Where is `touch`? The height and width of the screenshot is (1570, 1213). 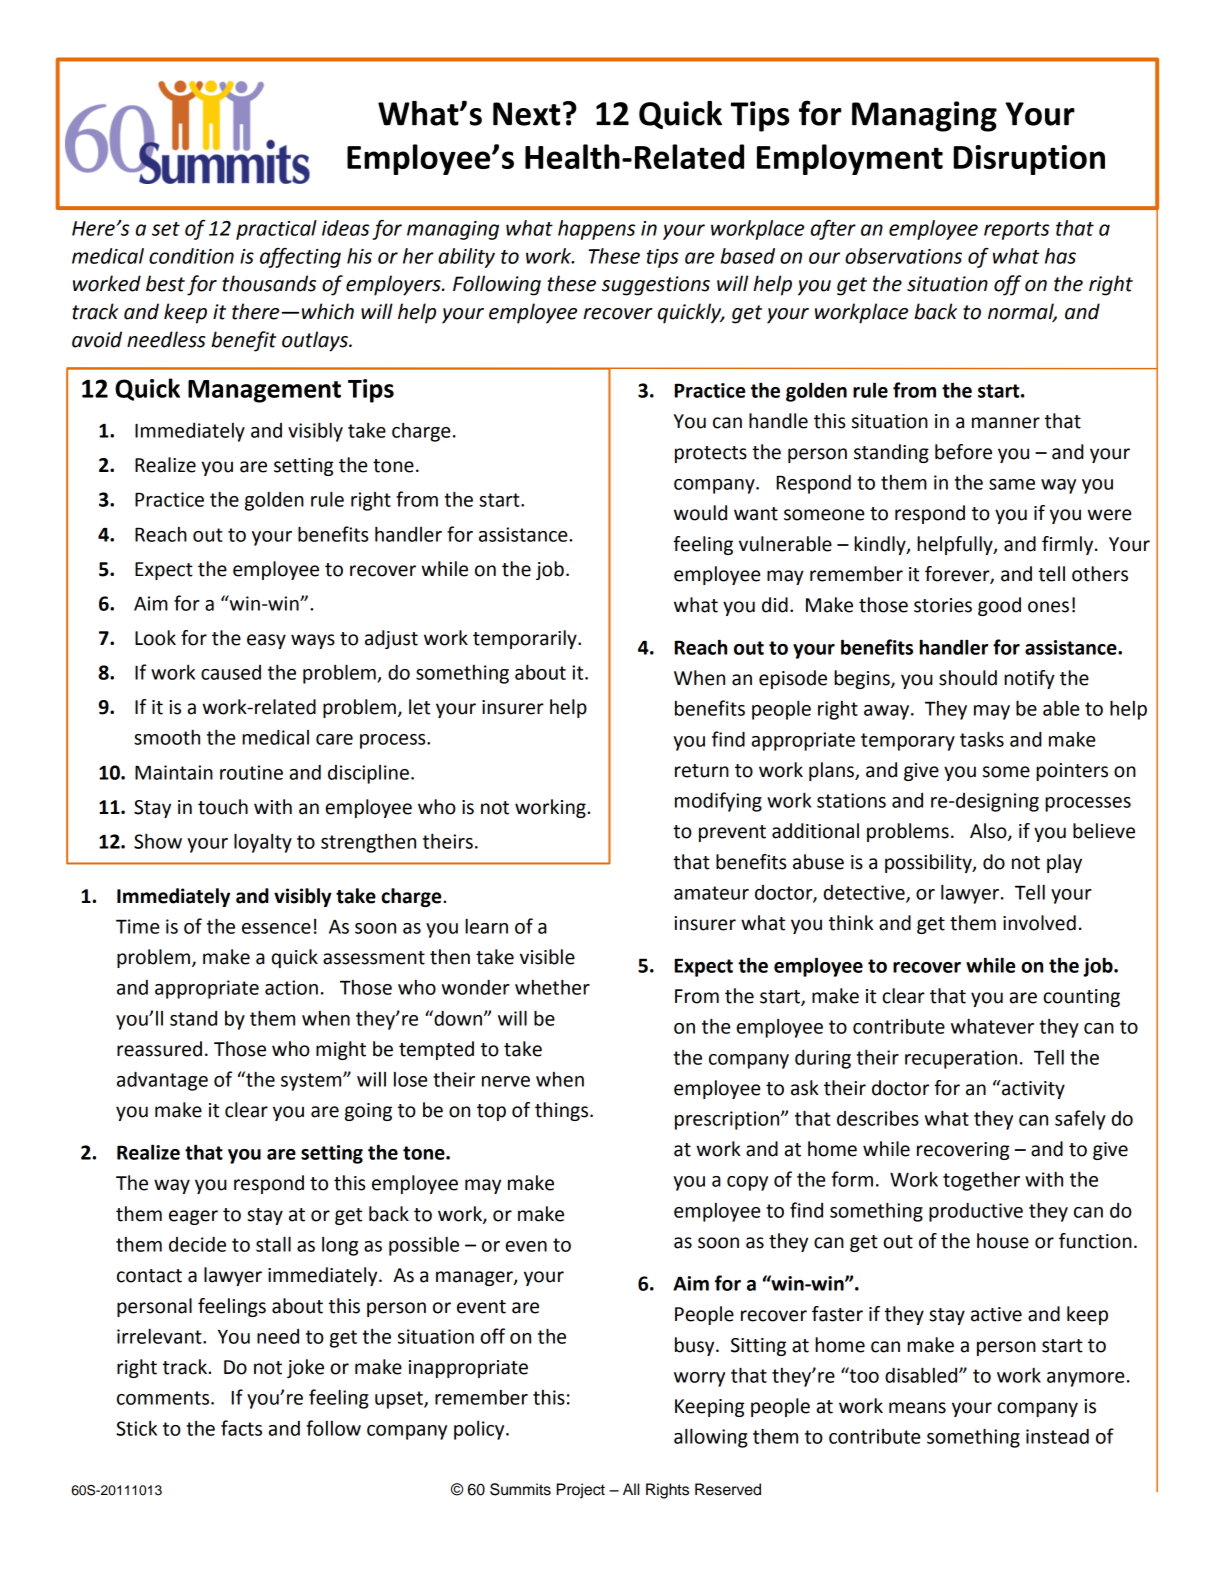
touch is located at coordinates (223, 807).
